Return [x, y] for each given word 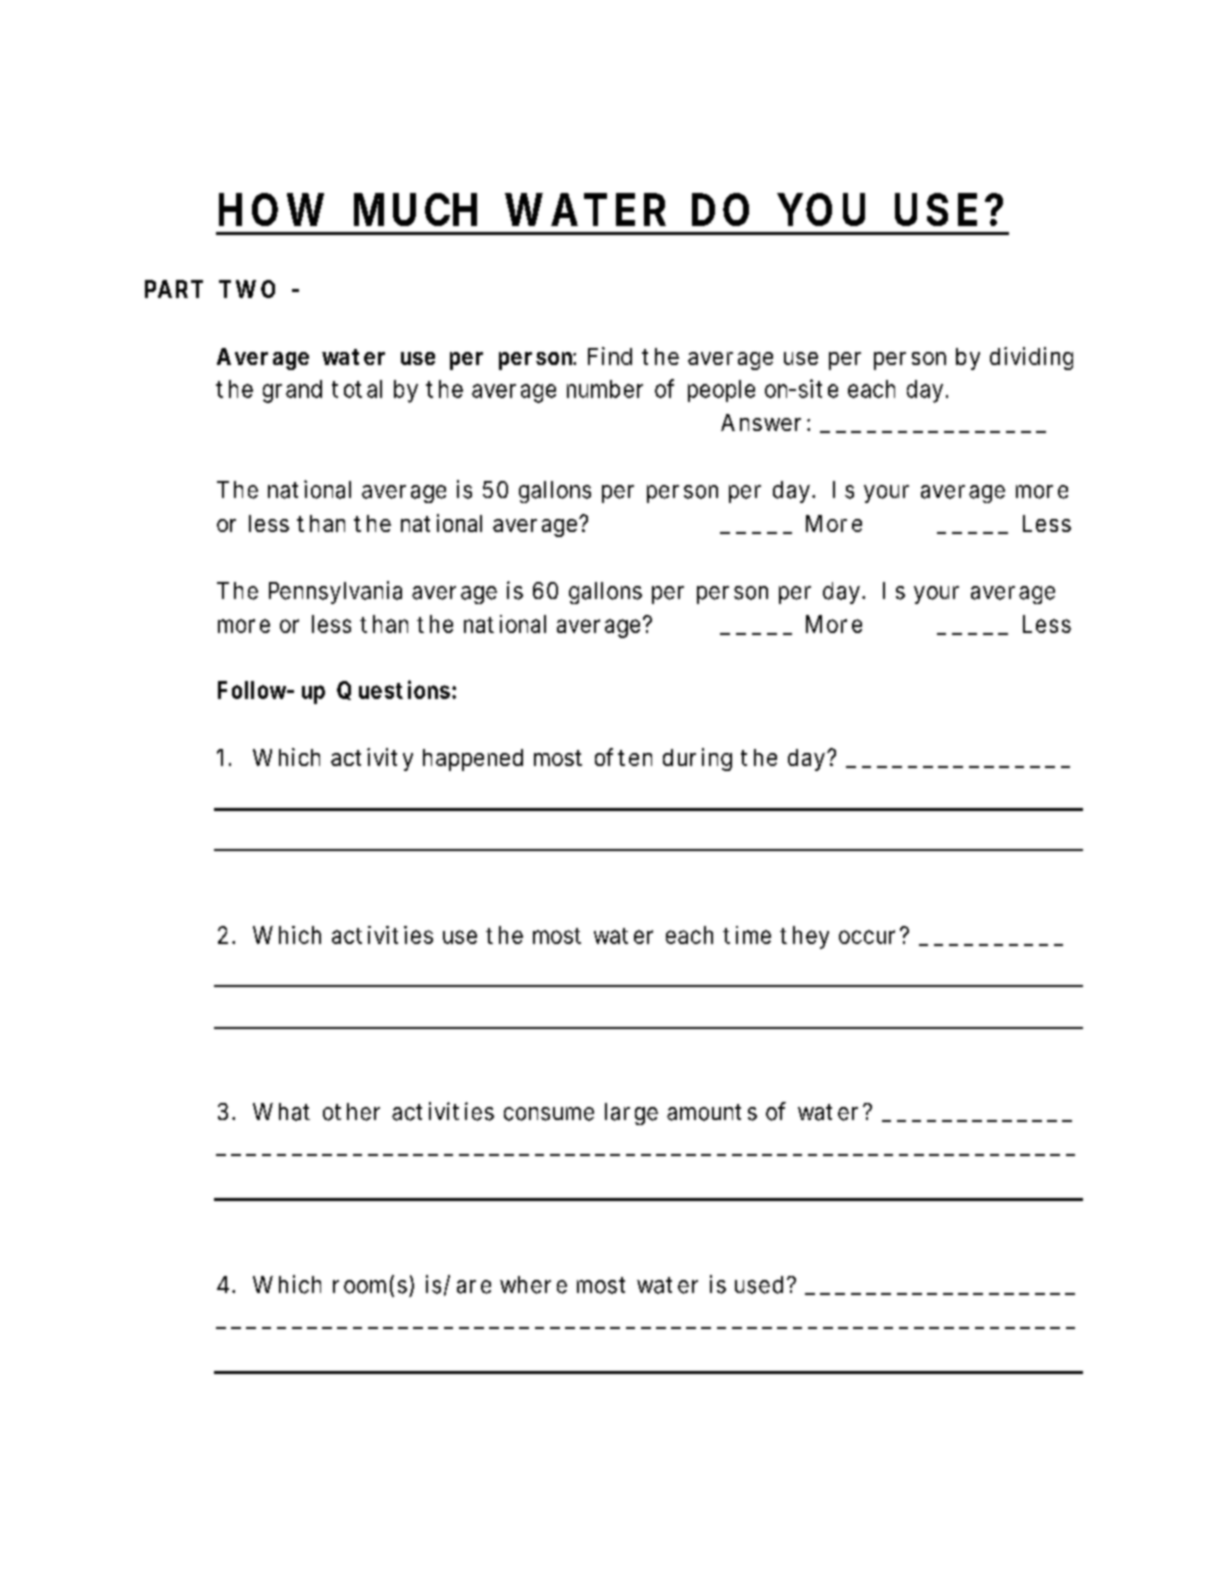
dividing [1031, 358]
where [533, 1285]
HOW [271, 209]
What [281, 1112]
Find [610, 356]
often [623, 757]
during [697, 759]
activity [372, 759]
